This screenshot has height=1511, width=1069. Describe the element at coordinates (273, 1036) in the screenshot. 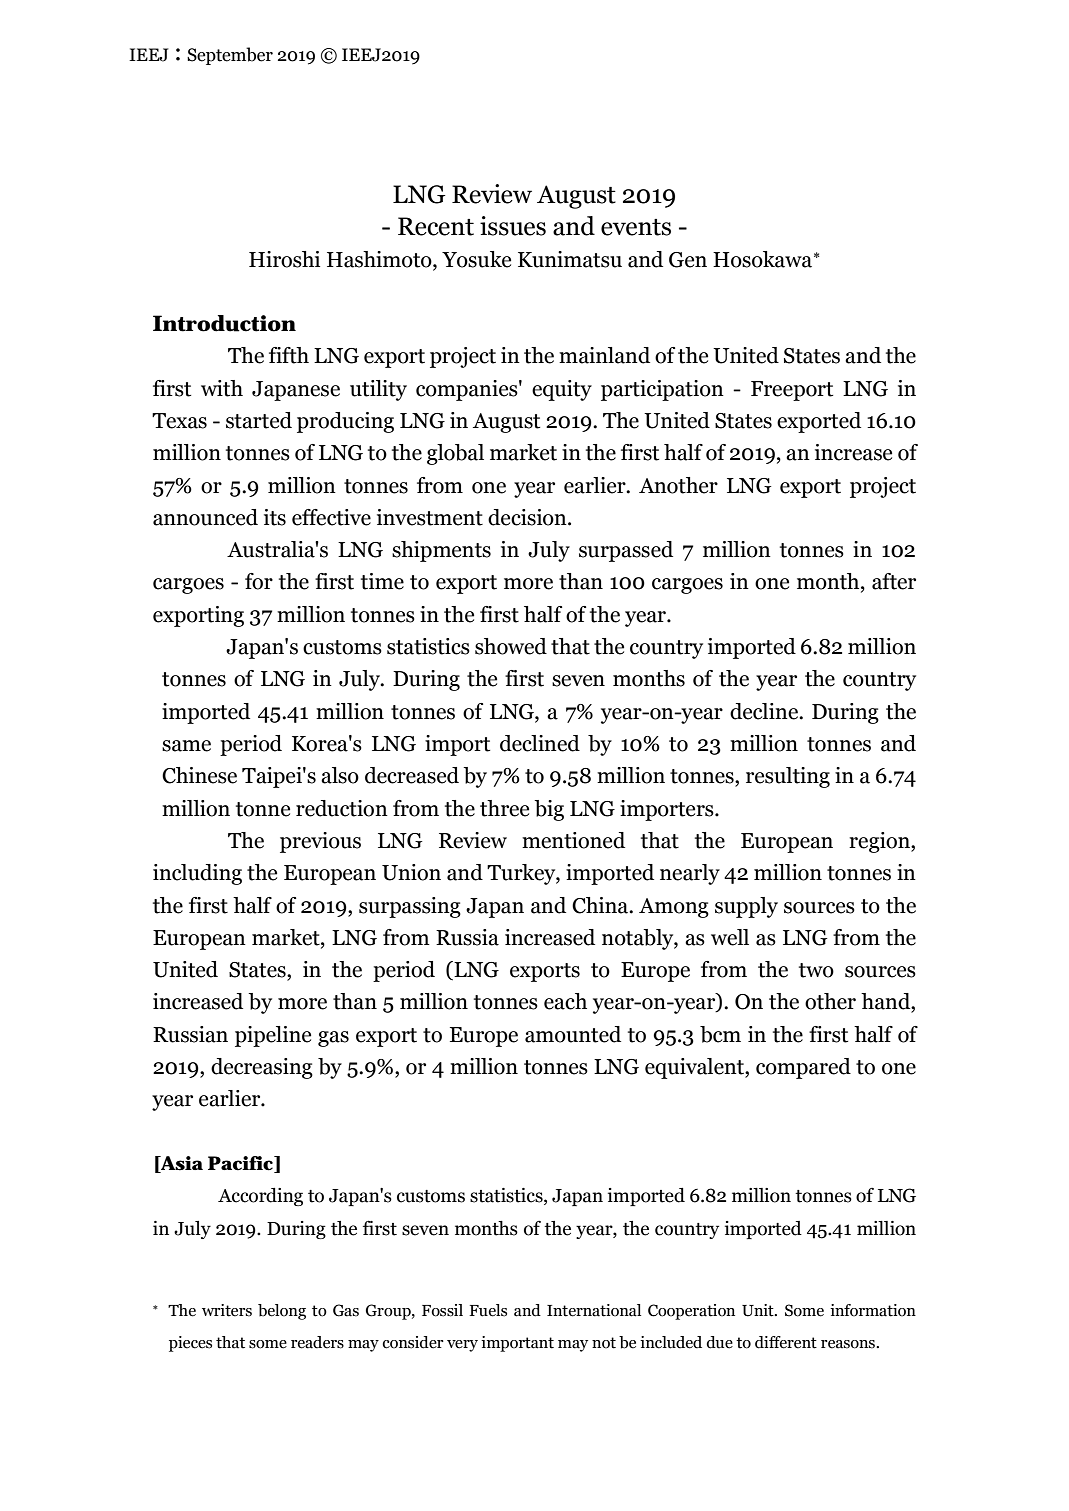

I see `pipeline` at that location.
